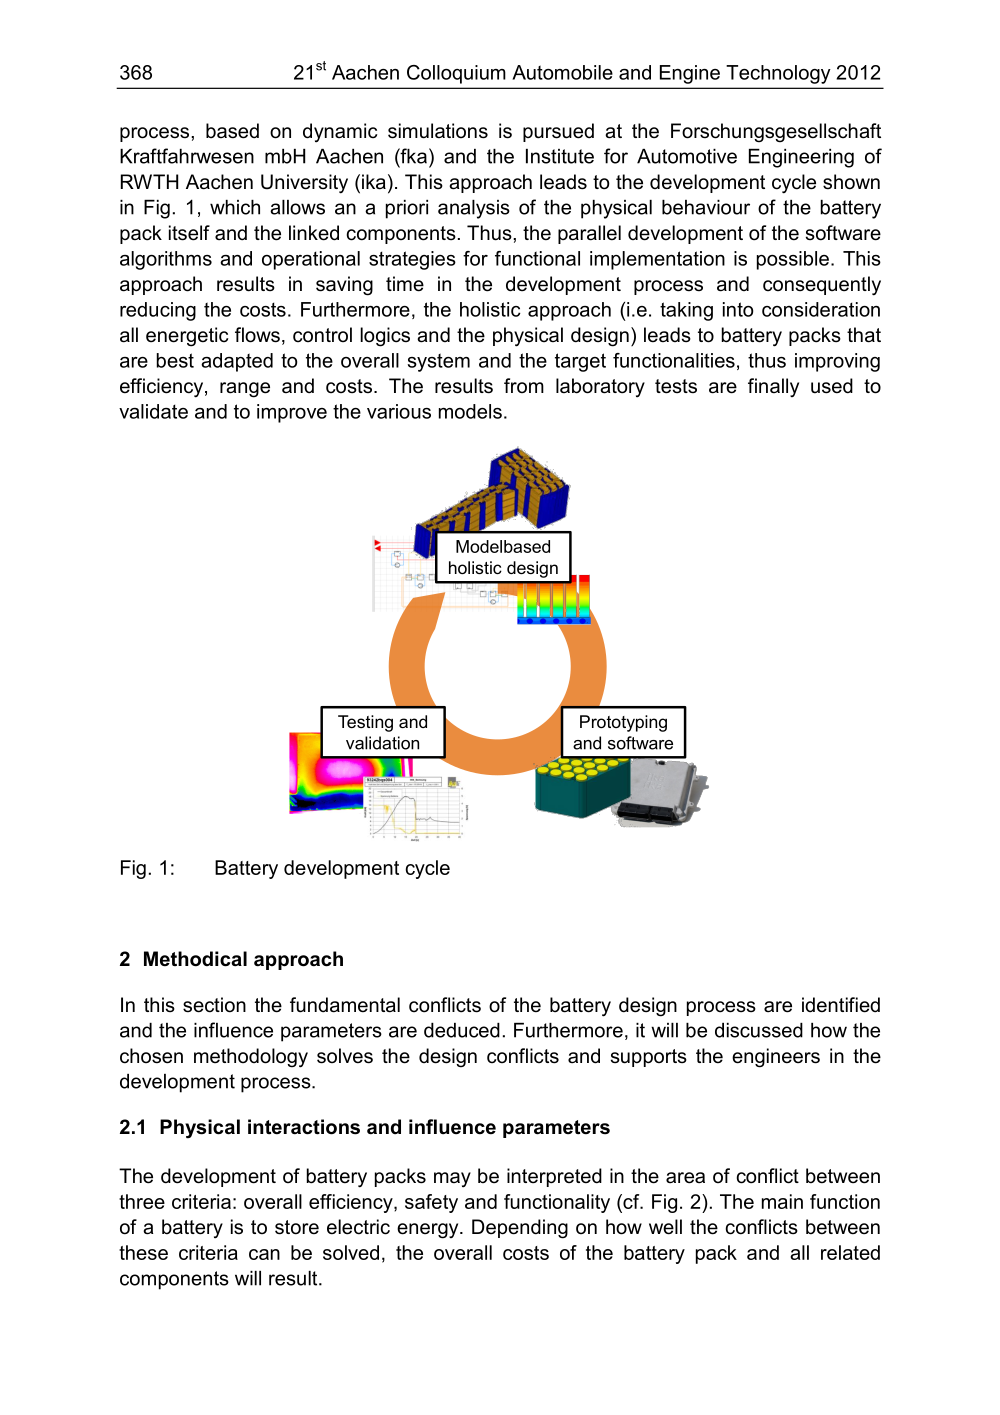  What do you see at coordinates (520, 1229) in the screenshot?
I see `Depending` at bounding box center [520, 1229].
